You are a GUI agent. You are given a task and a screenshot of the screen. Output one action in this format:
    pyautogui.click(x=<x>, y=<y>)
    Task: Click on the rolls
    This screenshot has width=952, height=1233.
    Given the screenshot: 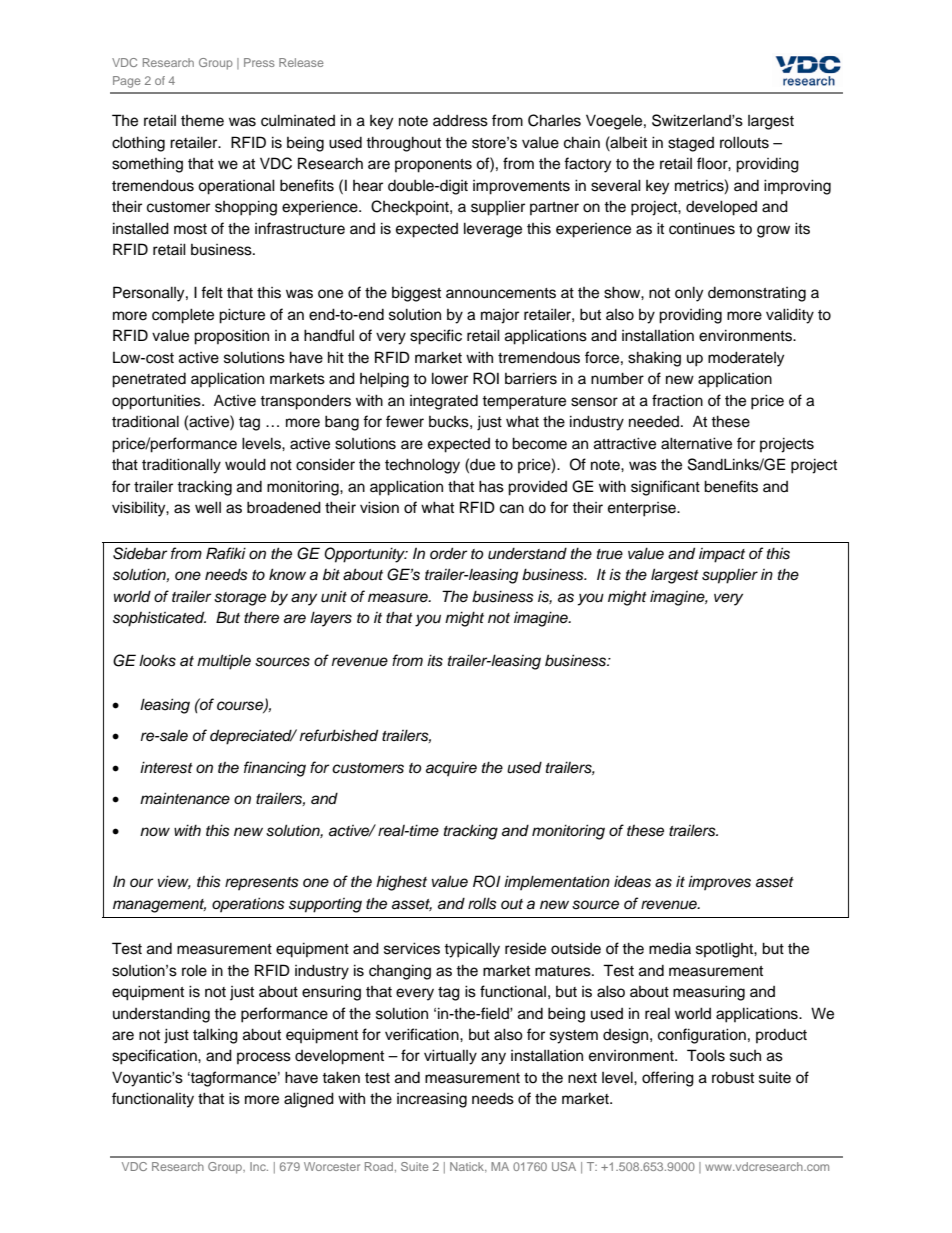 What is the action you would take?
    pyautogui.click(x=482, y=903)
